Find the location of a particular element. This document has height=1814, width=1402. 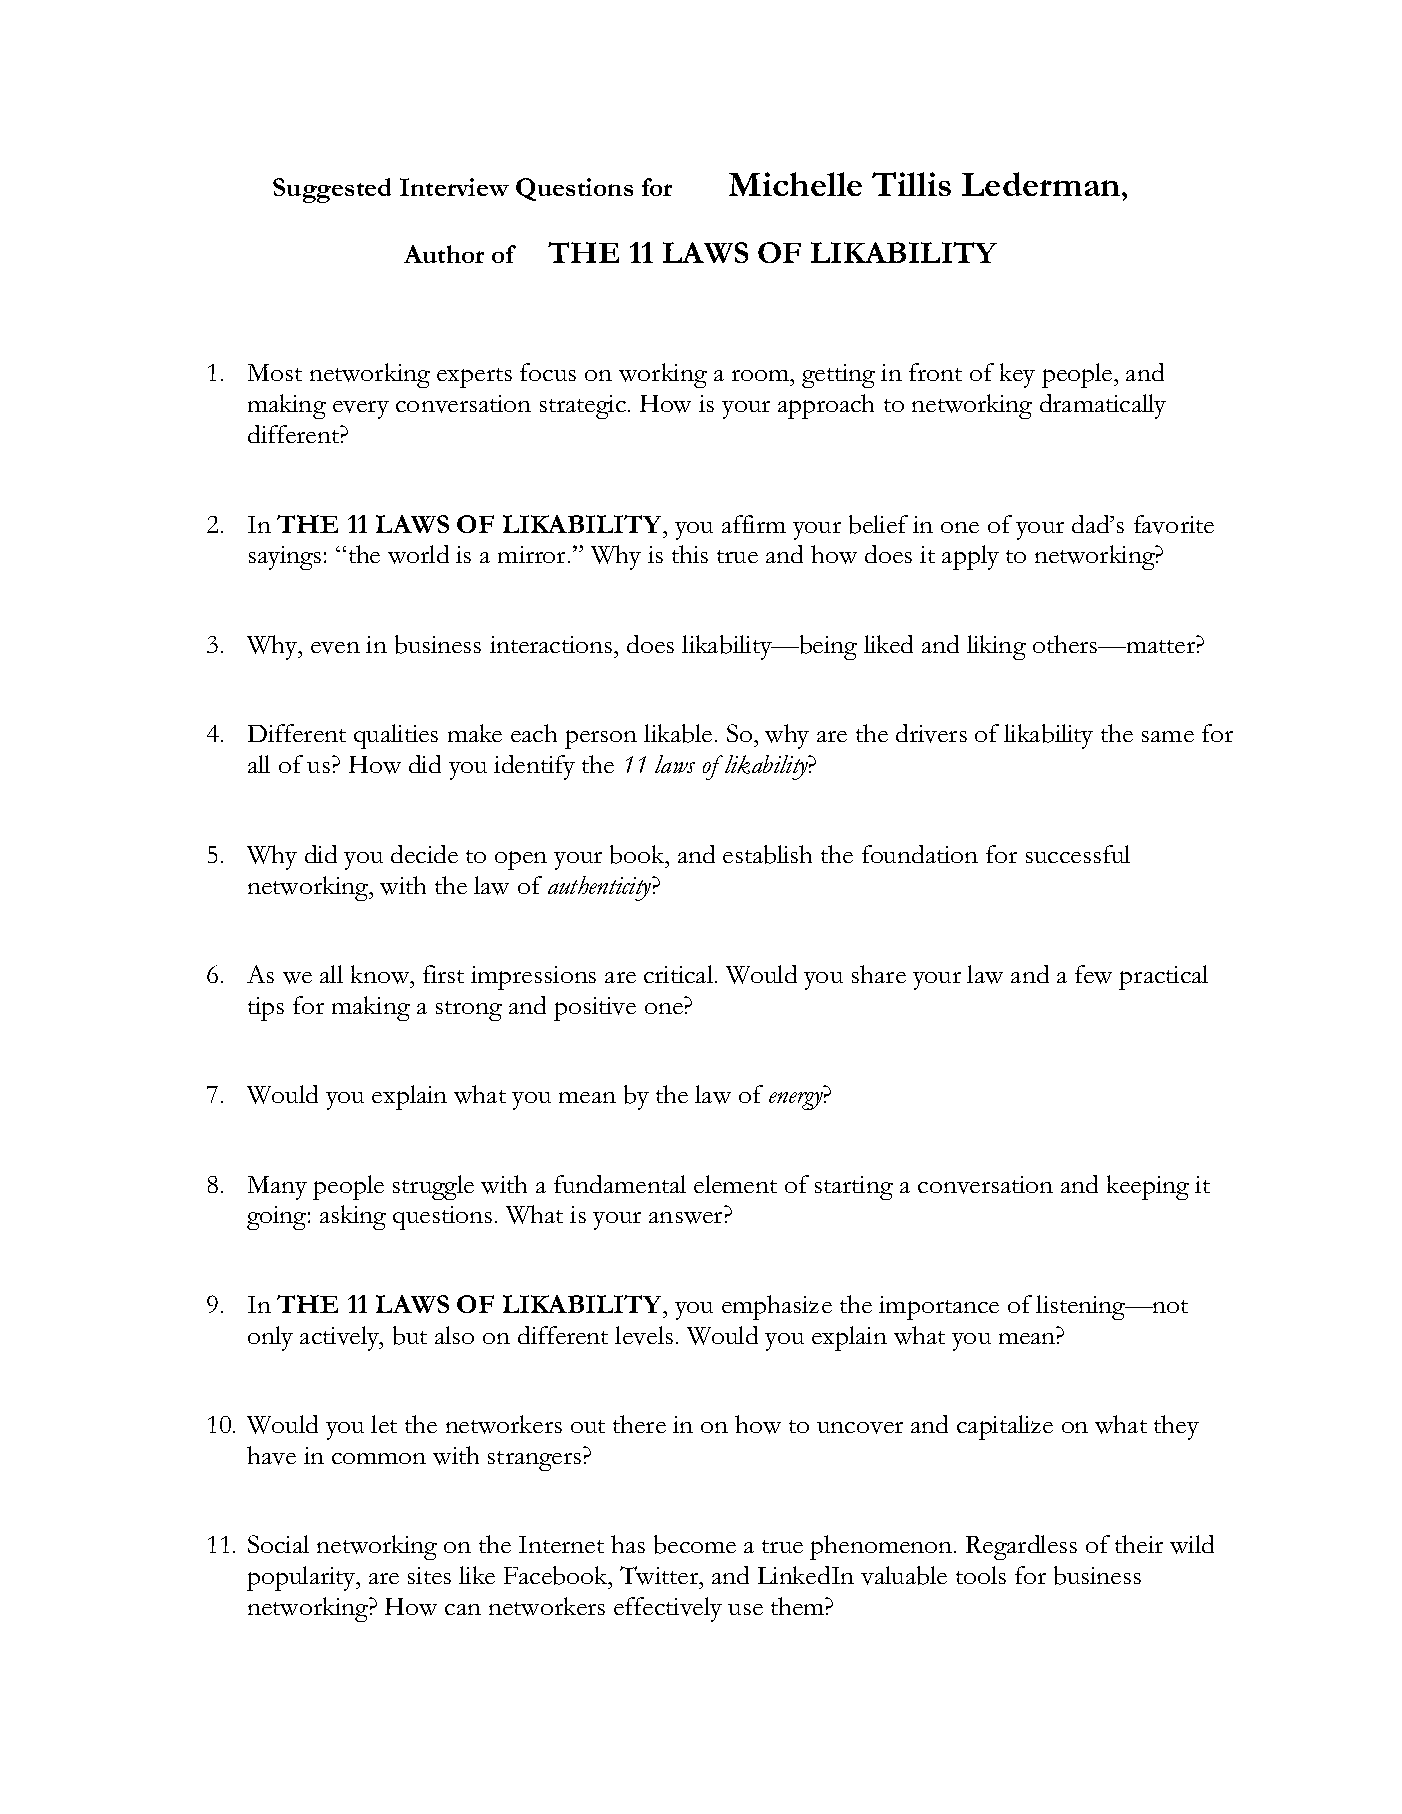

liking is located at coordinates (996, 647).
